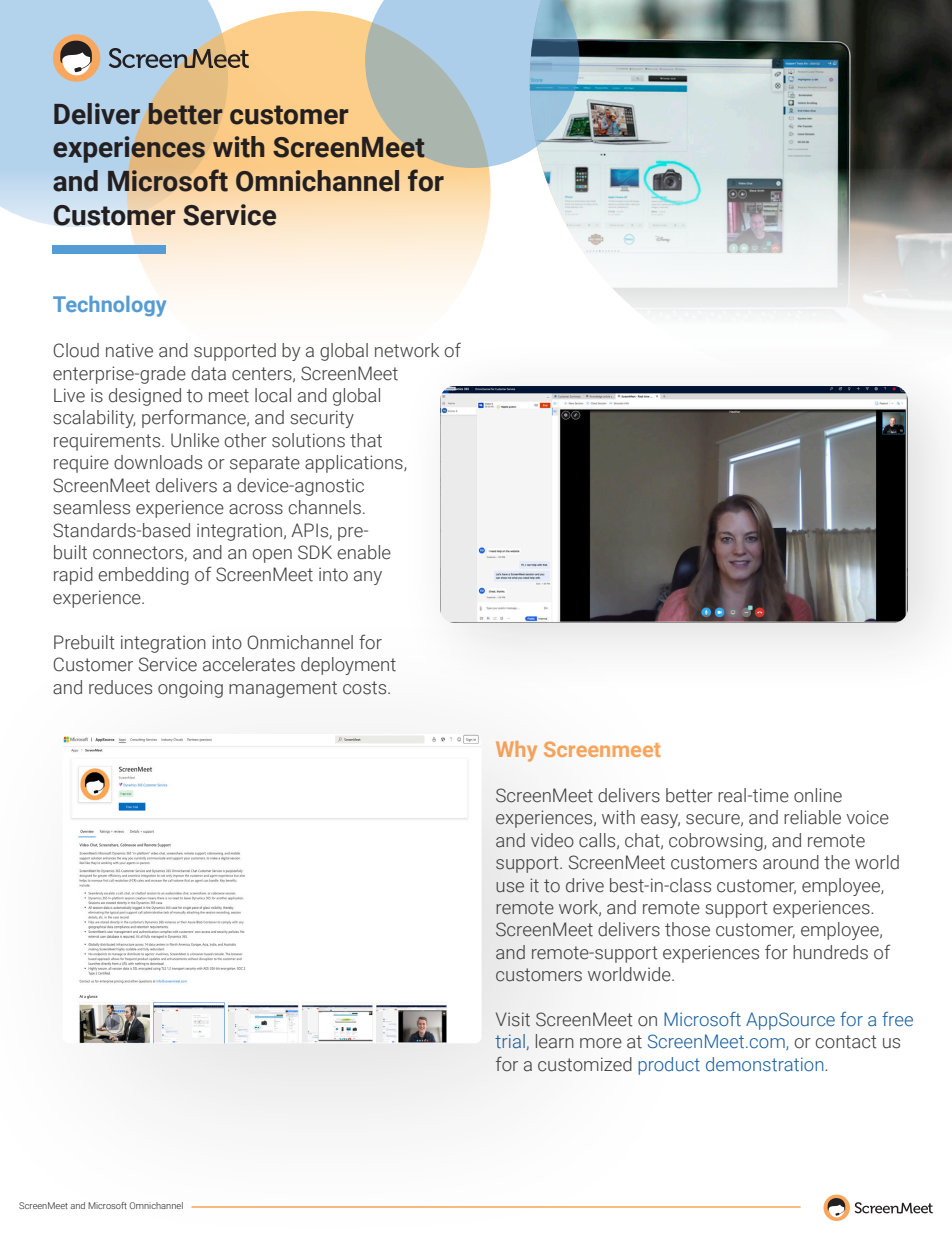 This screenshot has width=952, height=1233. Describe the element at coordinates (510, 1041) in the screenshot. I see `trial` at that location.
